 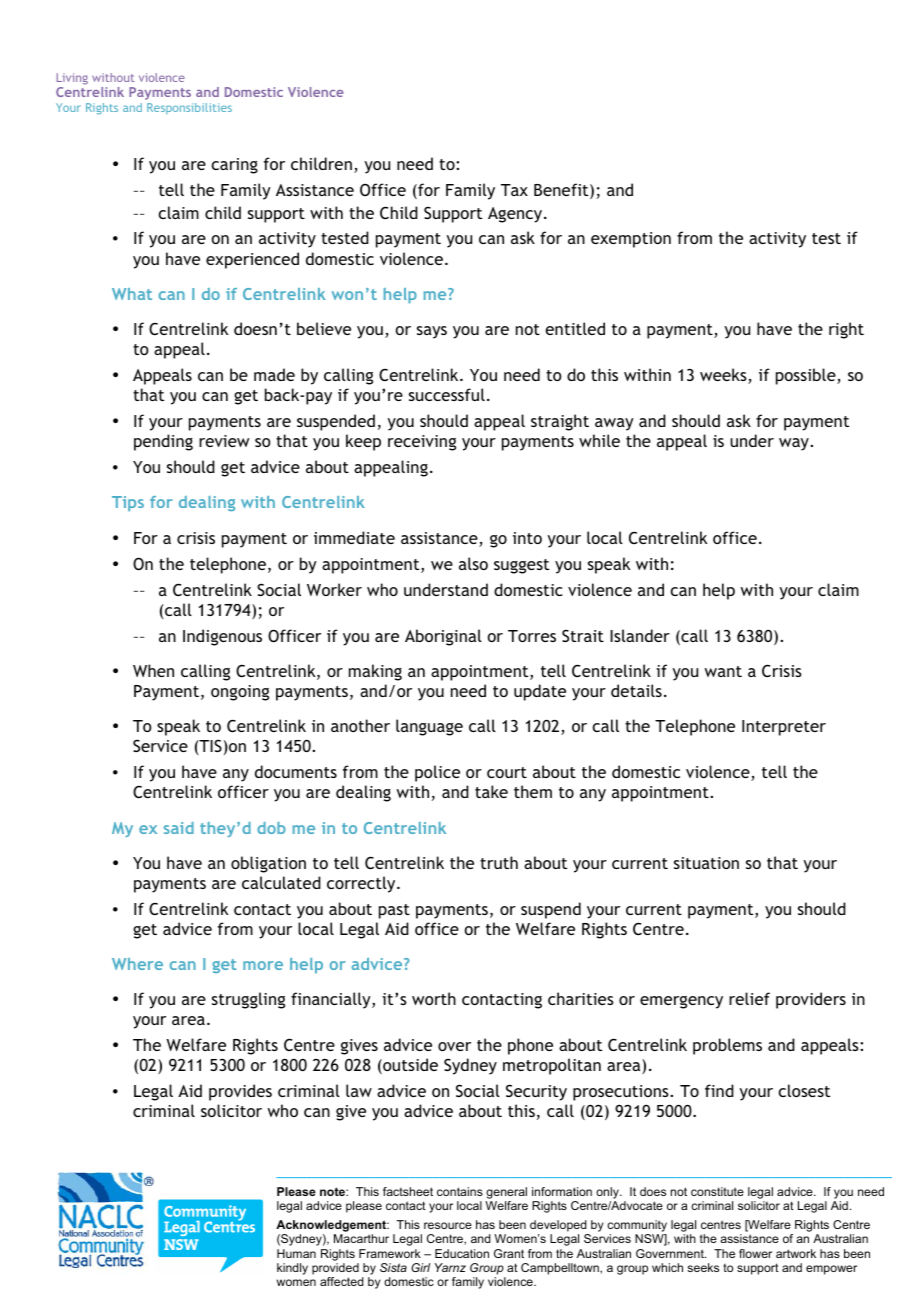 What do you see at coordinates (514, 190) in the screenshot?
I see `Tax` at bounding box center [514, 190].
